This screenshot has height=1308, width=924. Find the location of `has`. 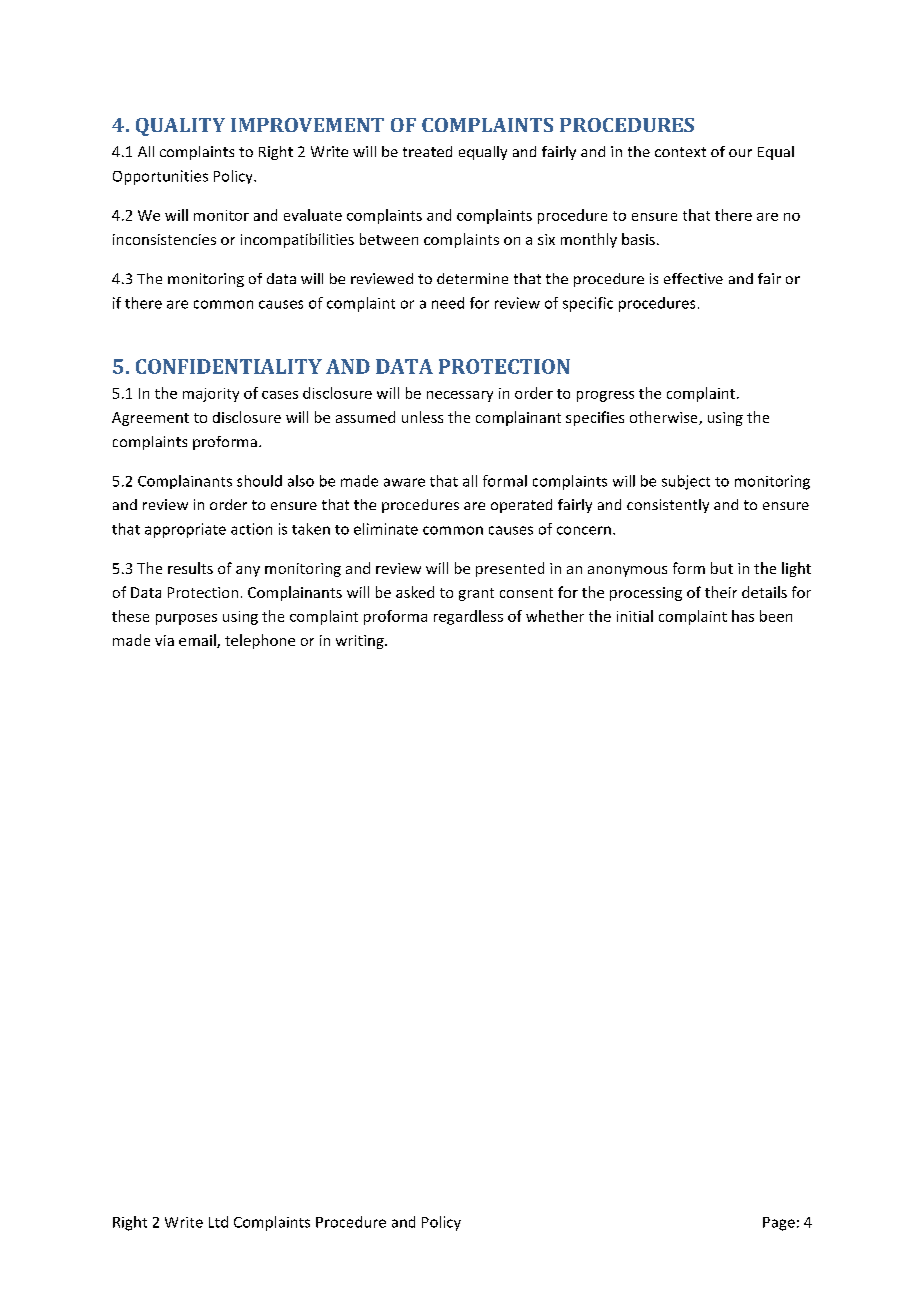

has is located at coordinates (743, 616).
